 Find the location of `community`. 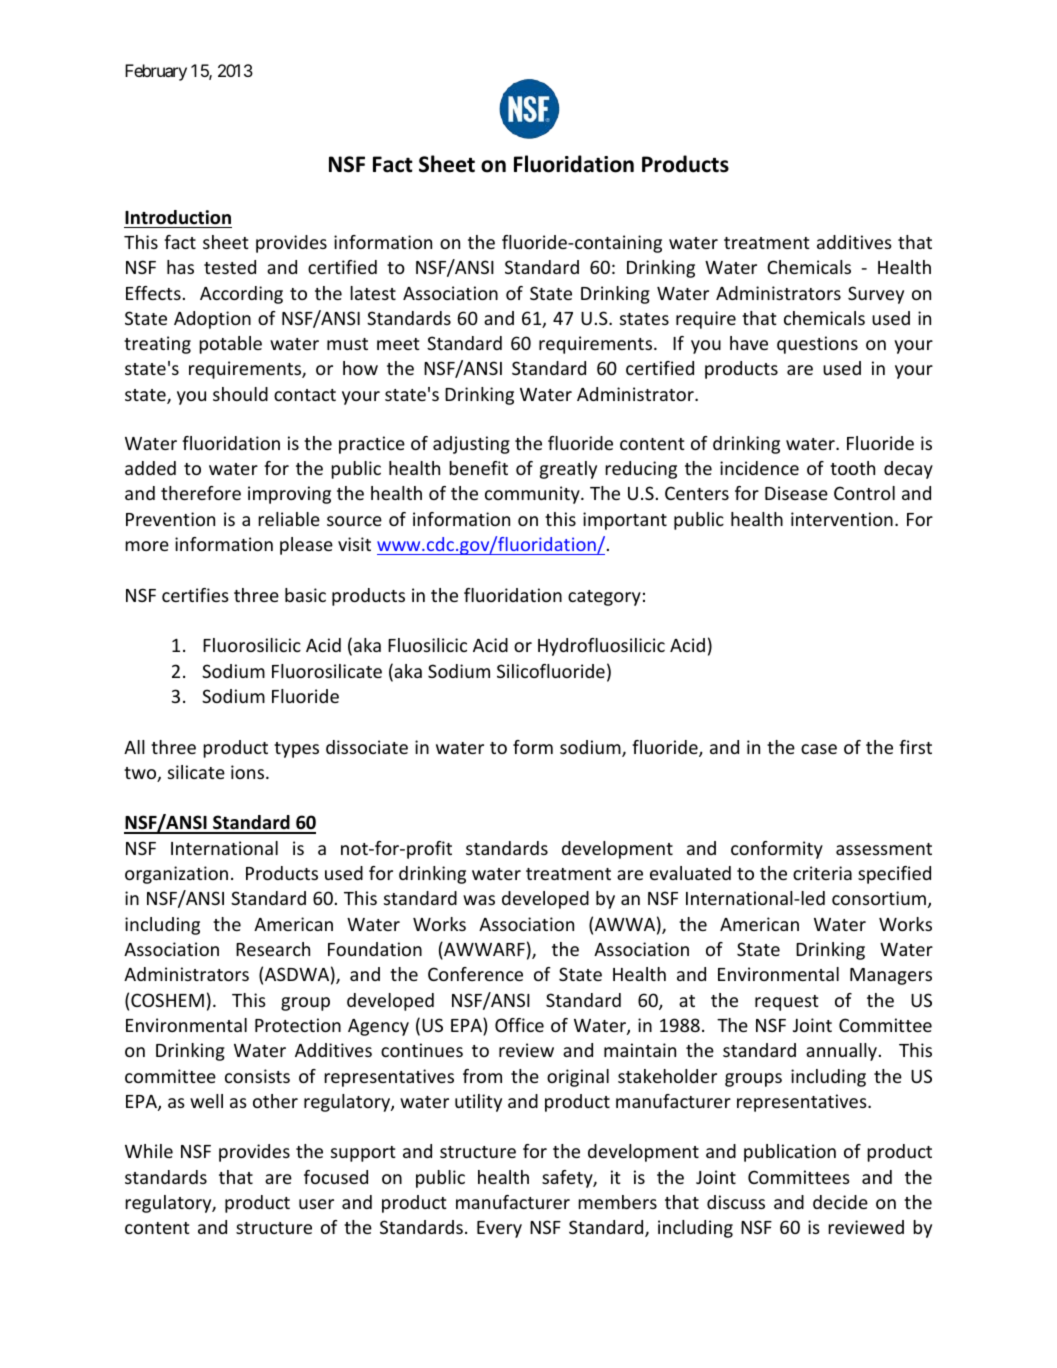

community is located at coordinates (533, 495).
